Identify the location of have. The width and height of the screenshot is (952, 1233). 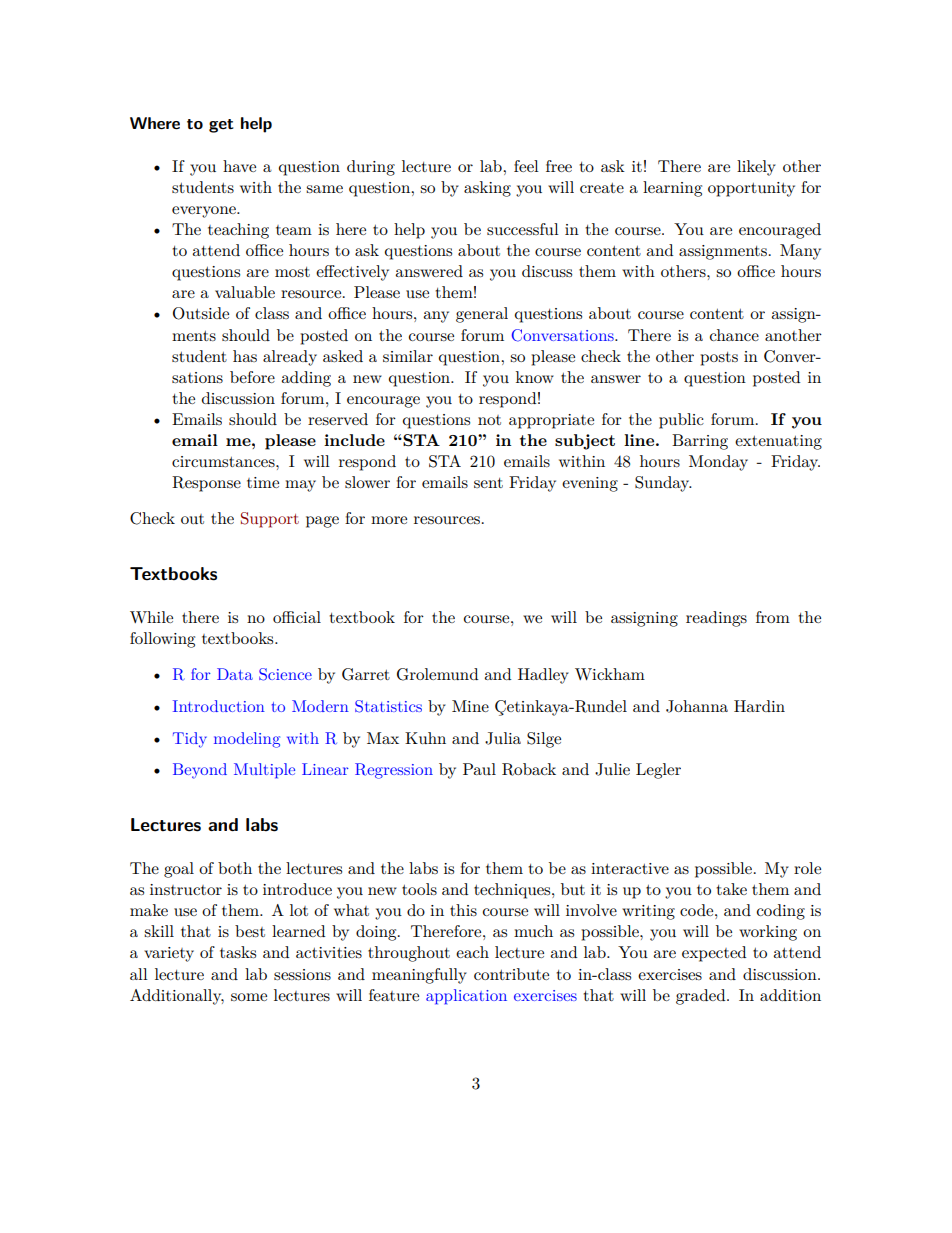
(239, 166).
